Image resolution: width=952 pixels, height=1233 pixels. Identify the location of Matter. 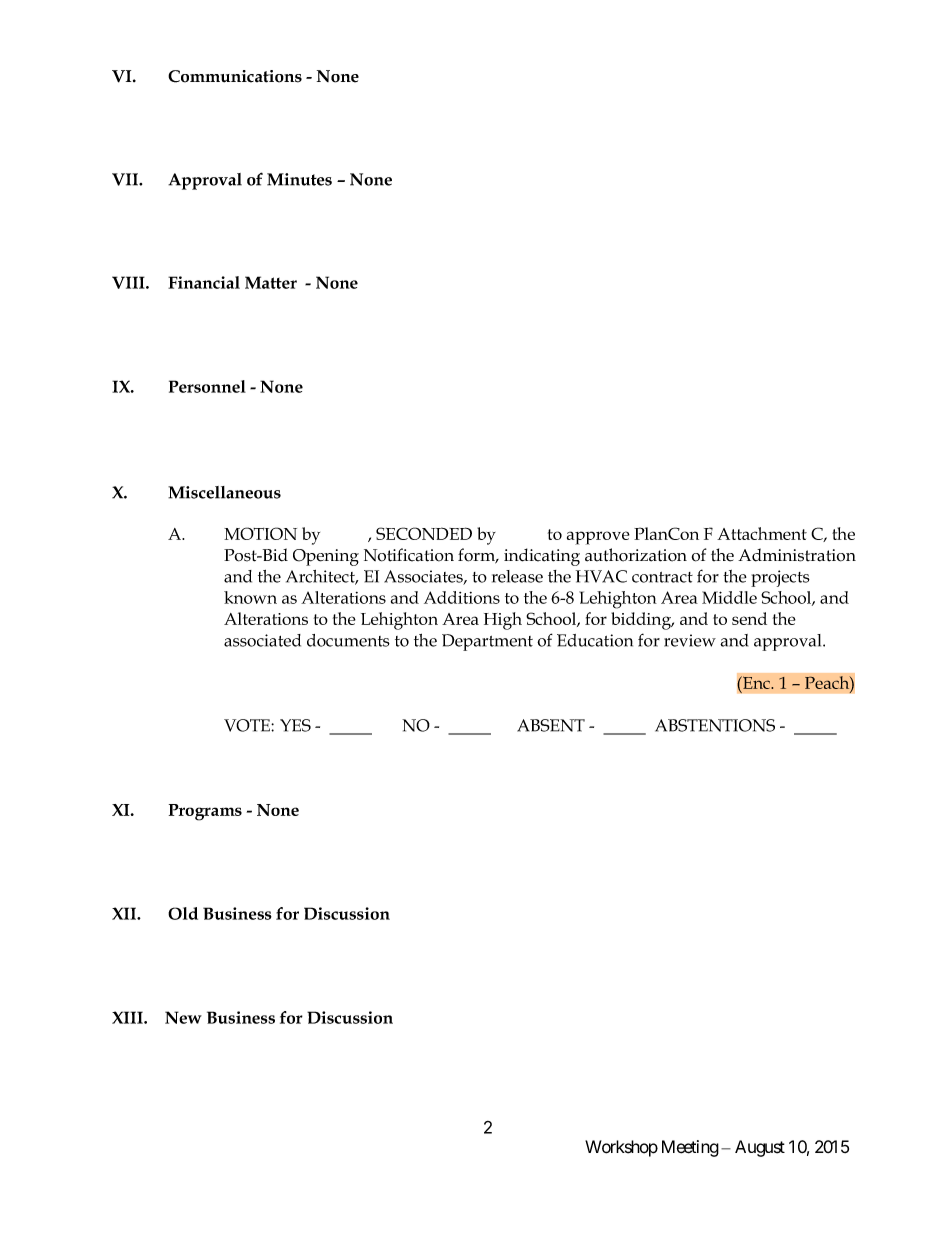
(271, 282).
